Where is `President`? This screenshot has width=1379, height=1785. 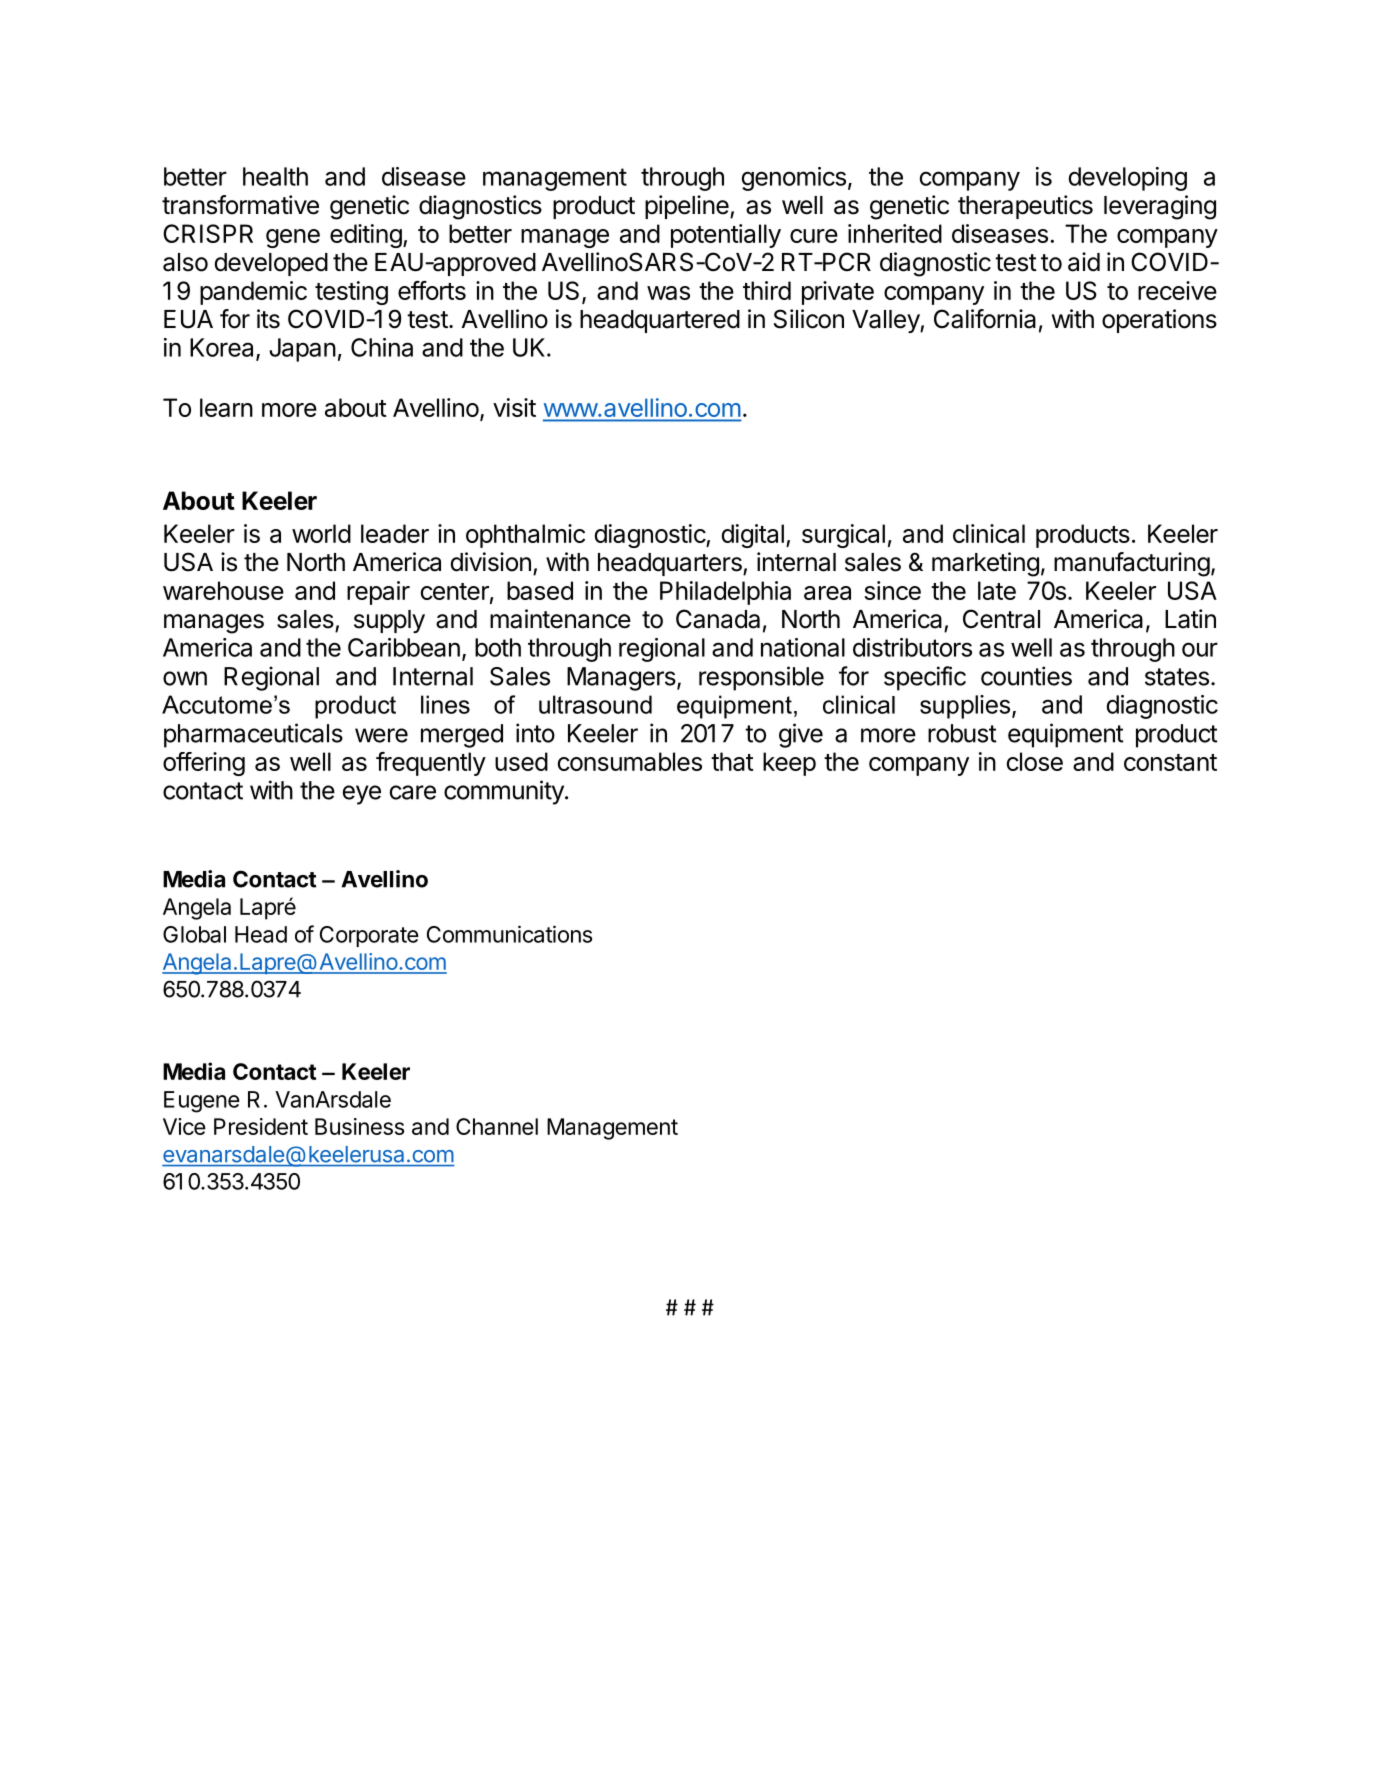 President is located at coordinates (261, 1126).
